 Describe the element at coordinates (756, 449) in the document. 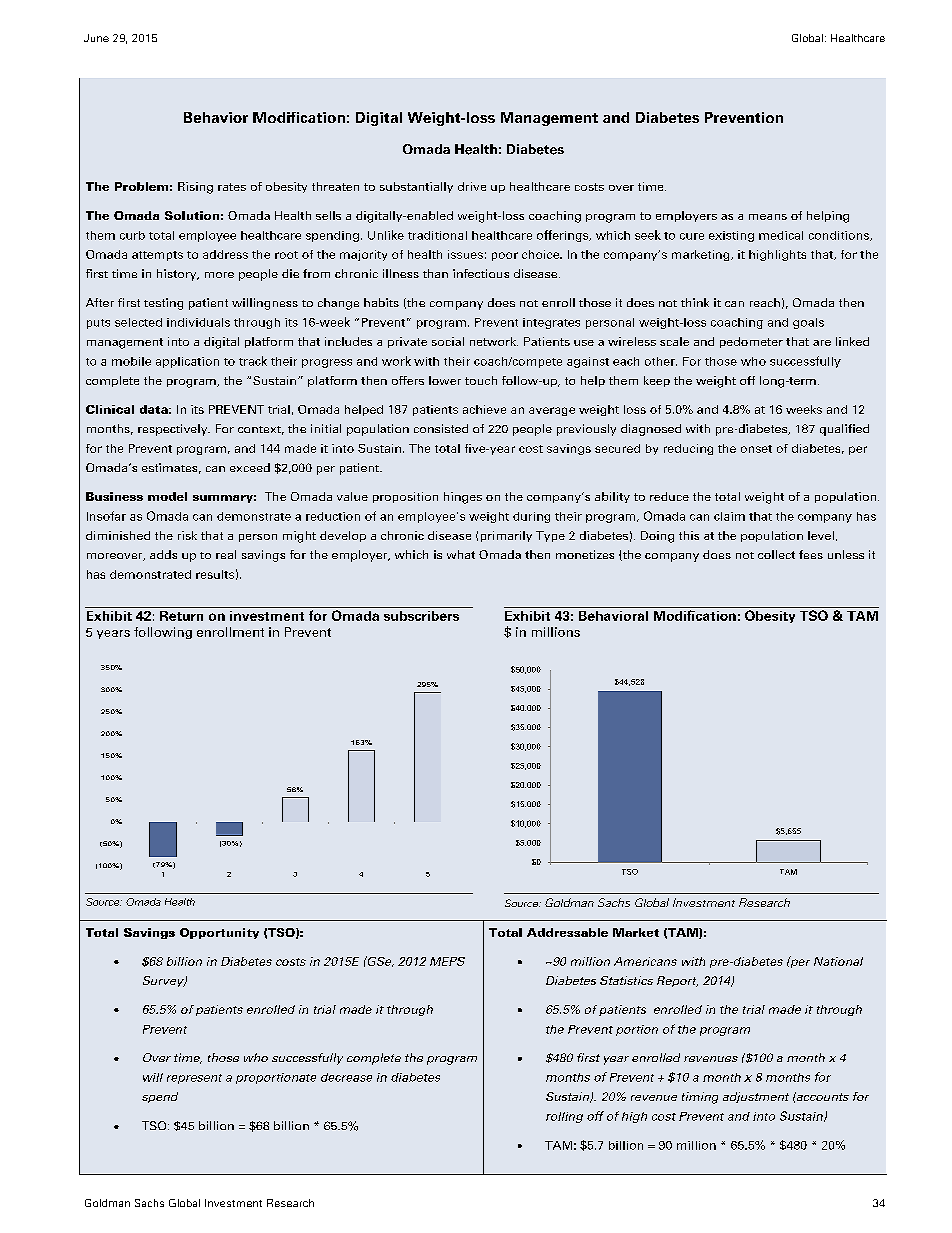

I see `onset` at that location.
